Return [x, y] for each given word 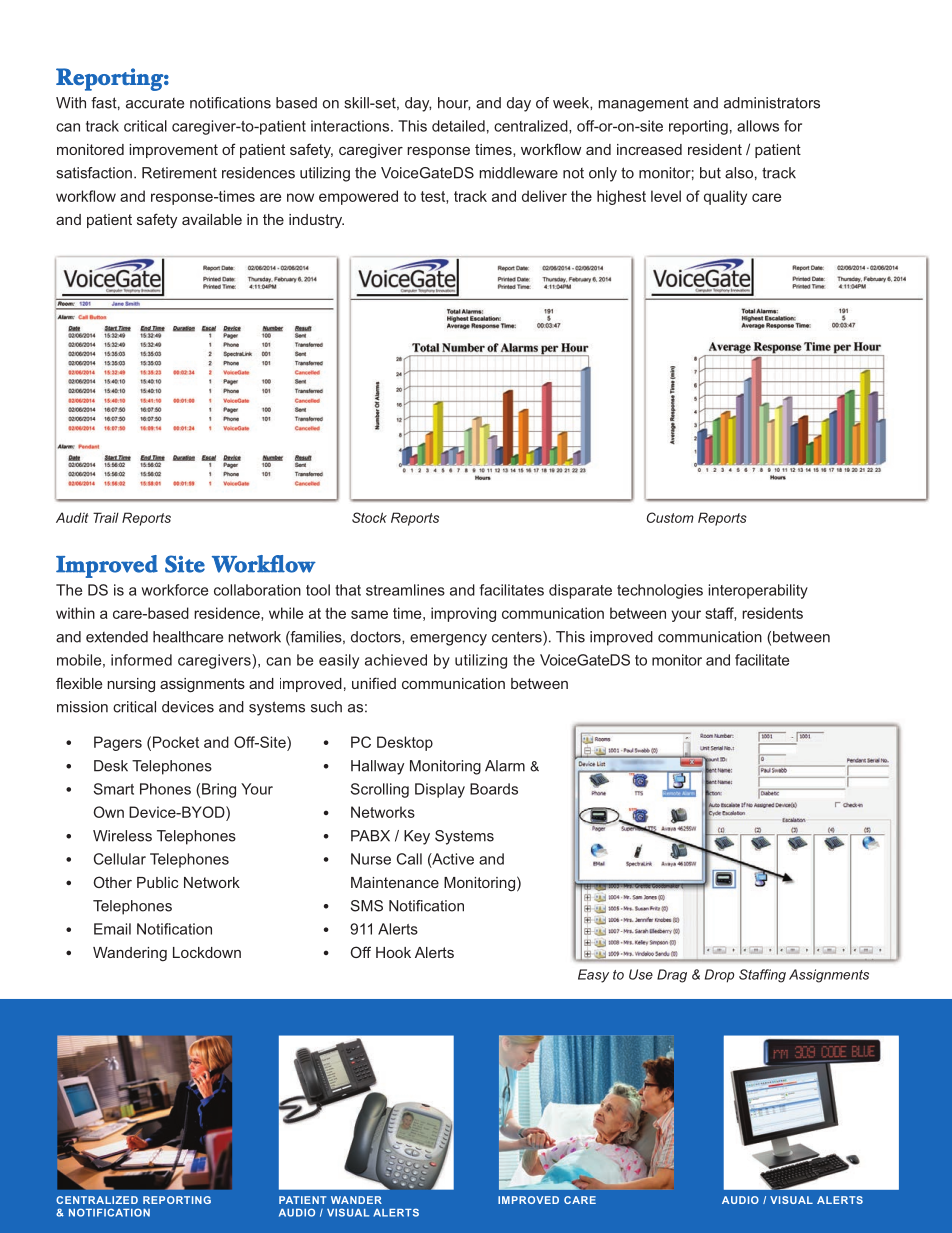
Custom [670, 517]
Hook [393, 952]
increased [649, 149]
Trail [106, 517]
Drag [672, 976]
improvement [174, 151]
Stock [369, 517]
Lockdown [207, 952]
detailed [458, 126]
